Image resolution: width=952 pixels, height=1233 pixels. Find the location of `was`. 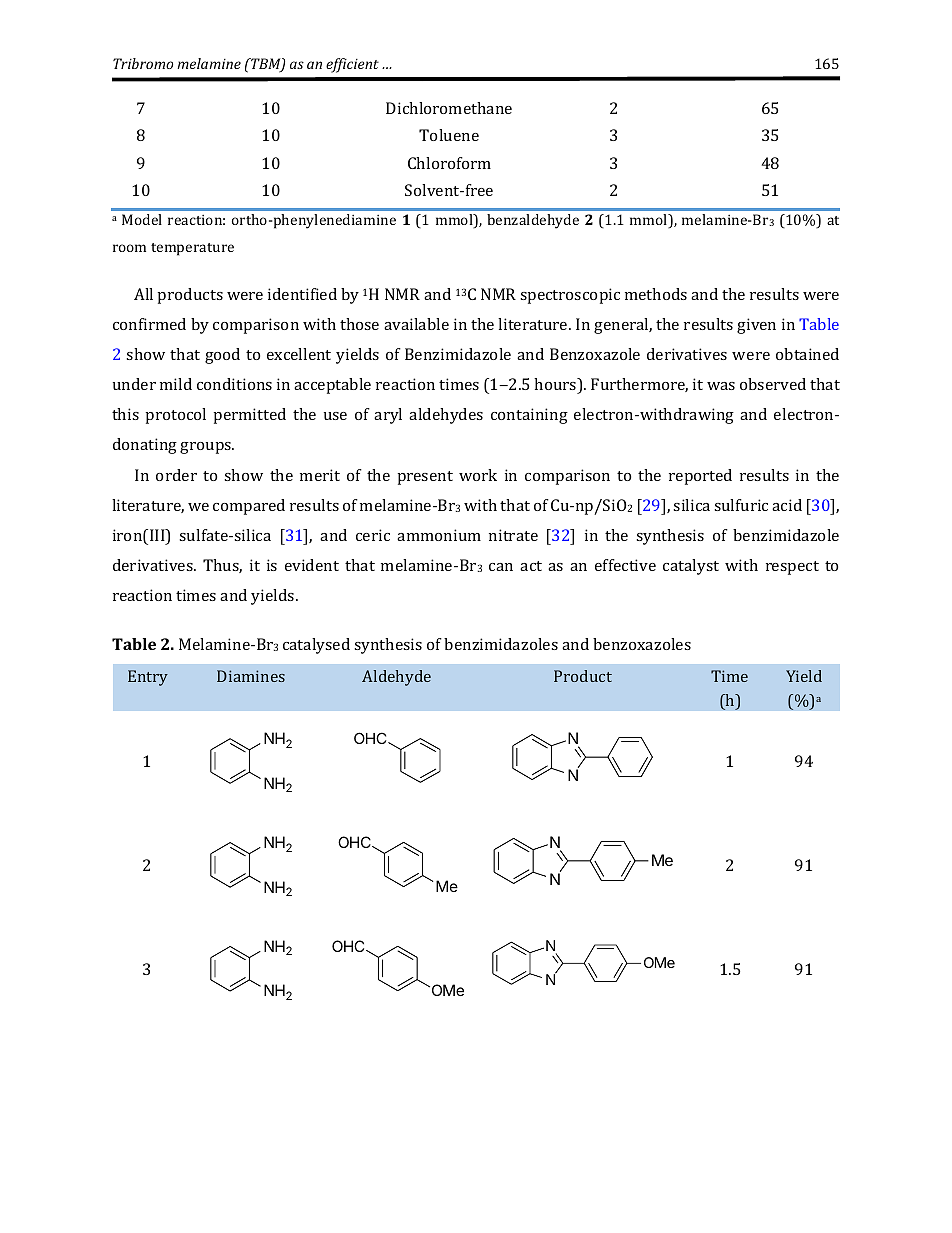

was is located at coordinates (721, 386).
